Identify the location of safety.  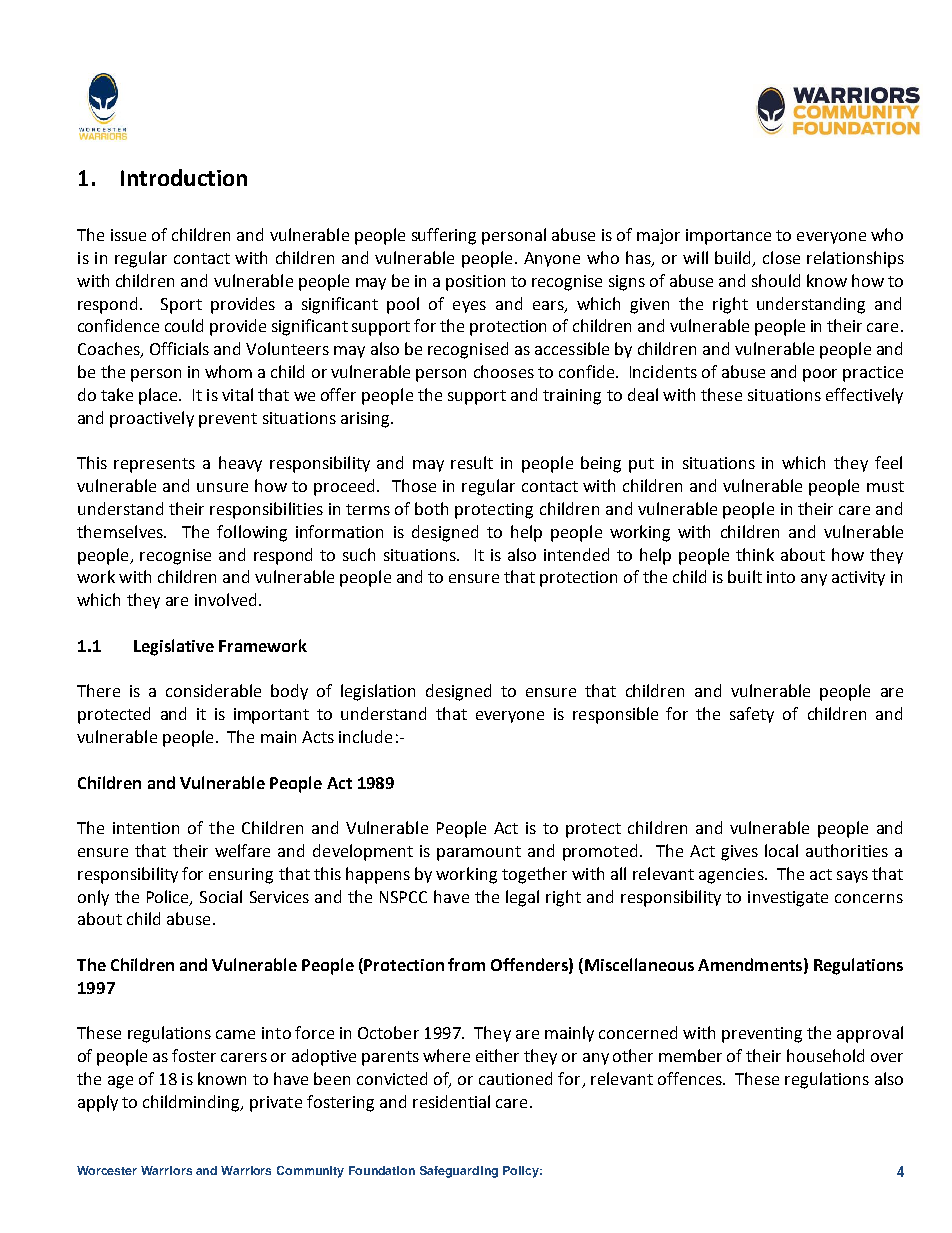
(752, 715).
